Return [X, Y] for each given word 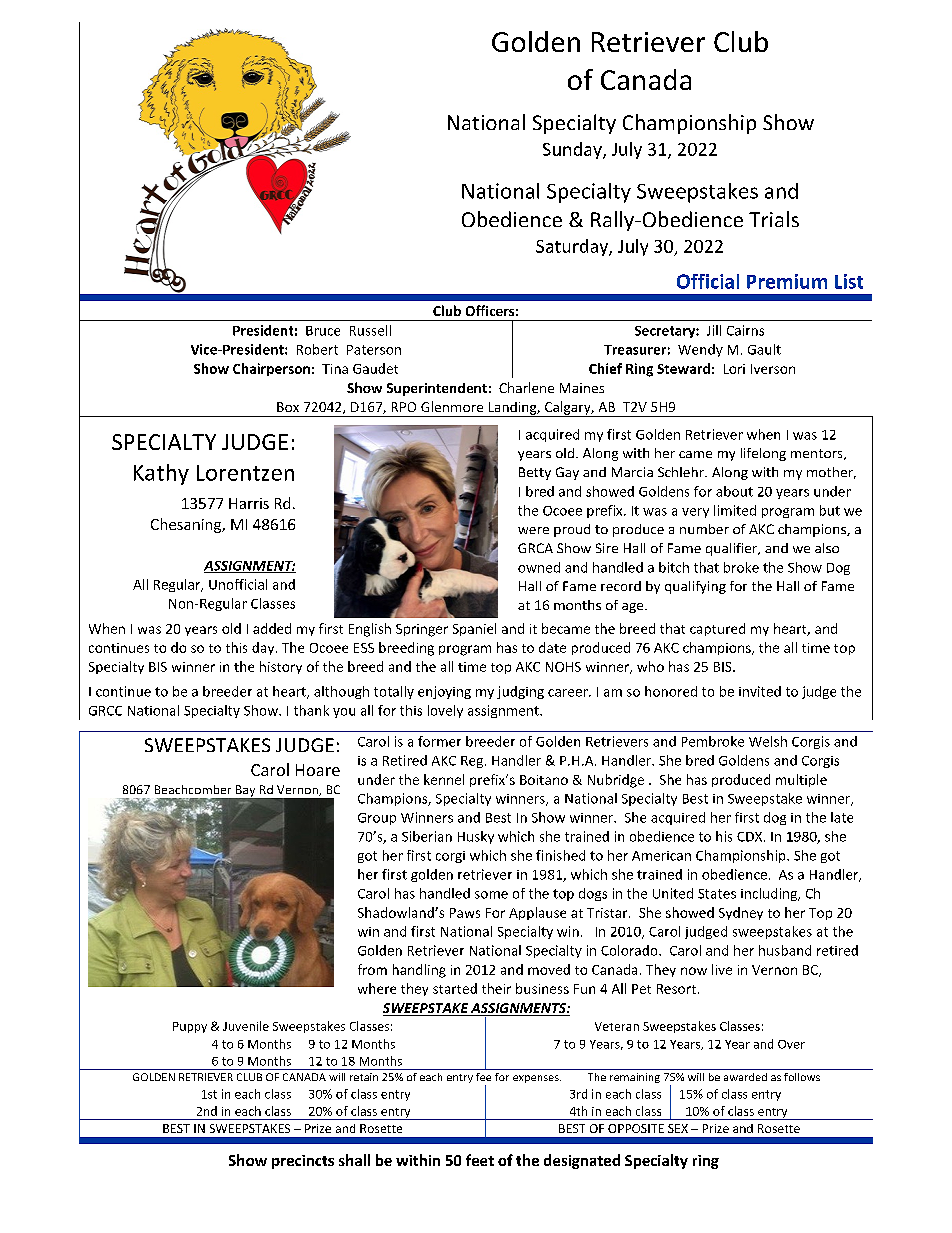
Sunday [573, 150]
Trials [774, 219]
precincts [303, 1162]
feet [480, 1160]
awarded [745, 1077]
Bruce [323, 331]
